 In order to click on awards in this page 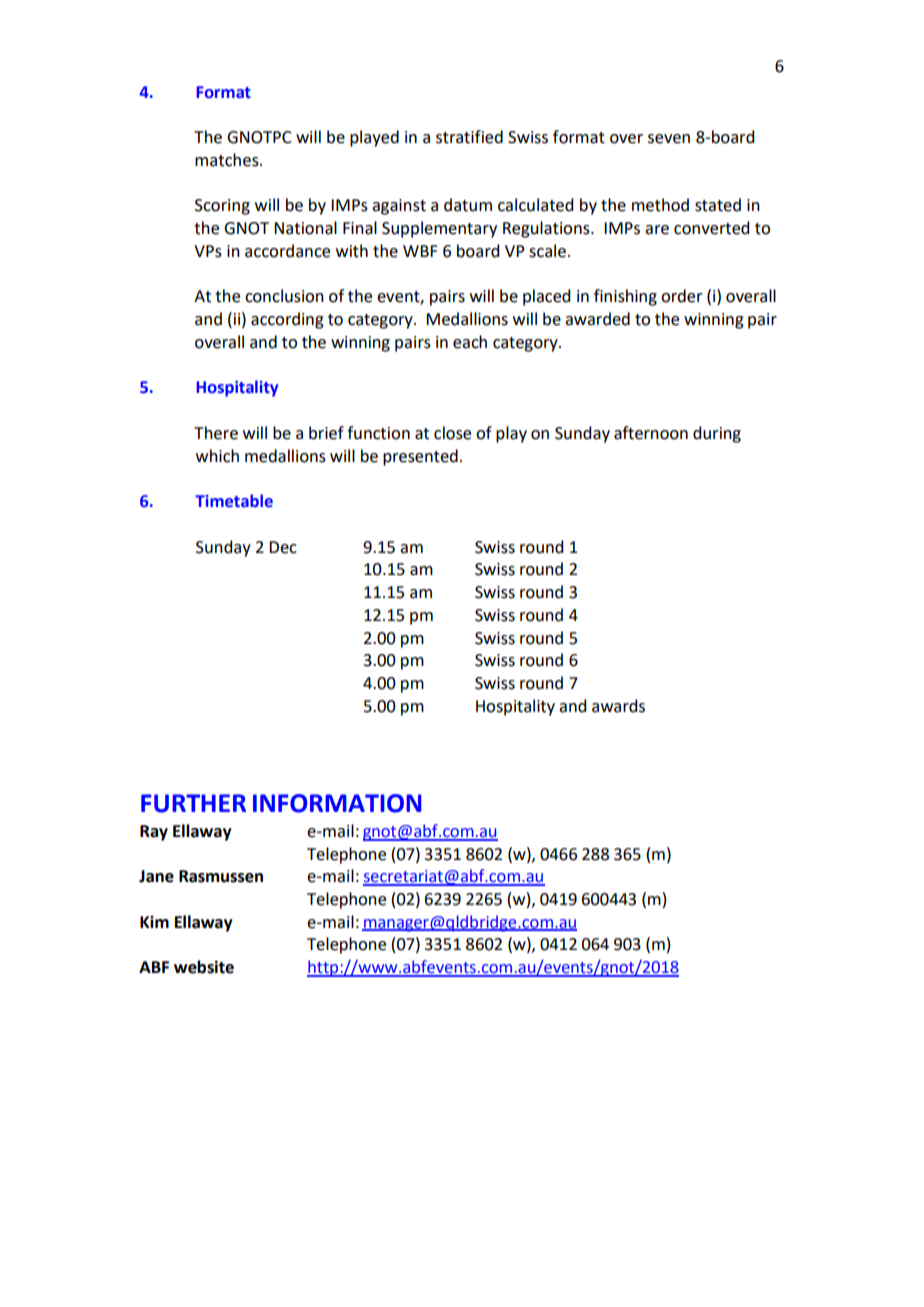, I will do `click(618, 706)`.
